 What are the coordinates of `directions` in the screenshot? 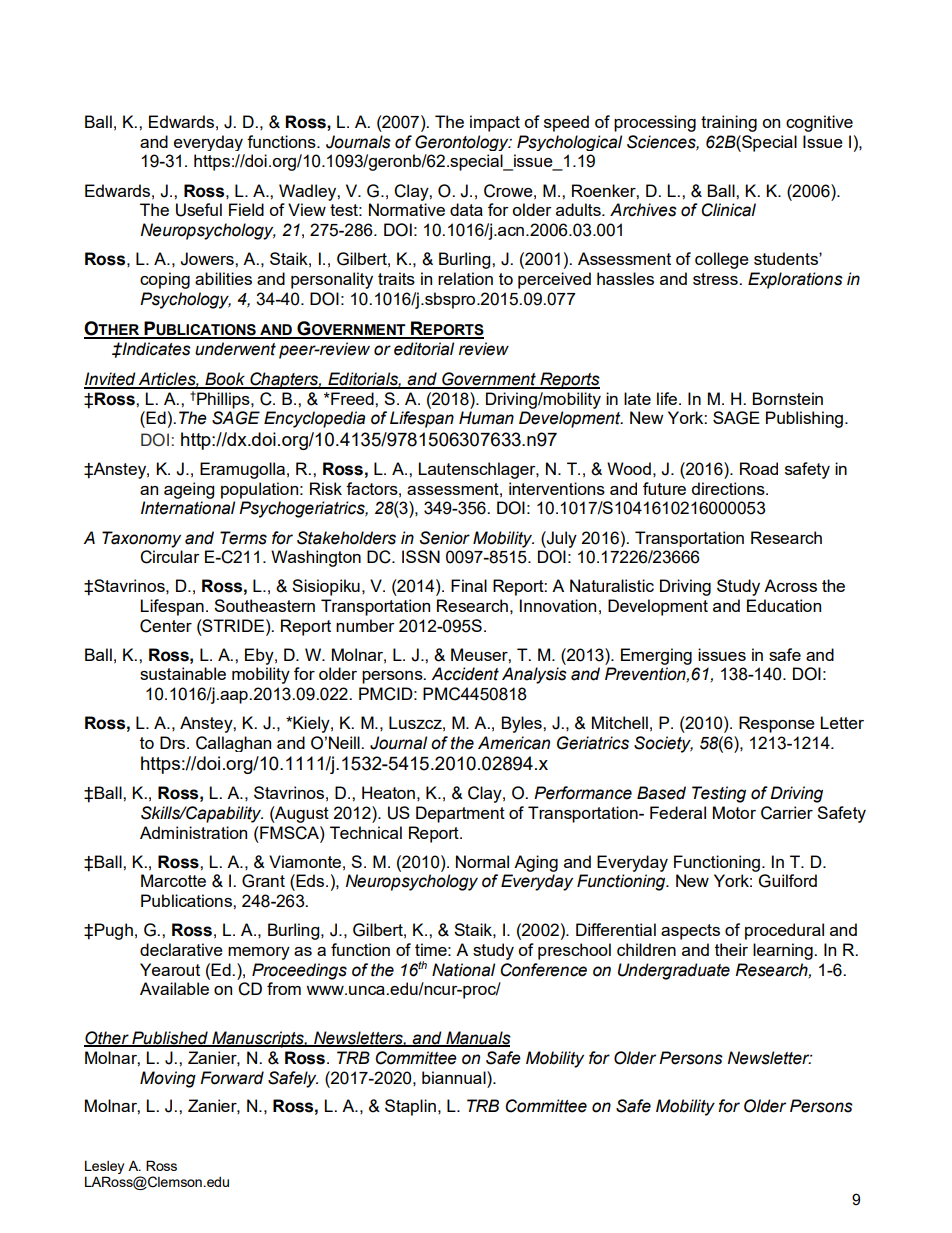 It's located at (729, 488).
